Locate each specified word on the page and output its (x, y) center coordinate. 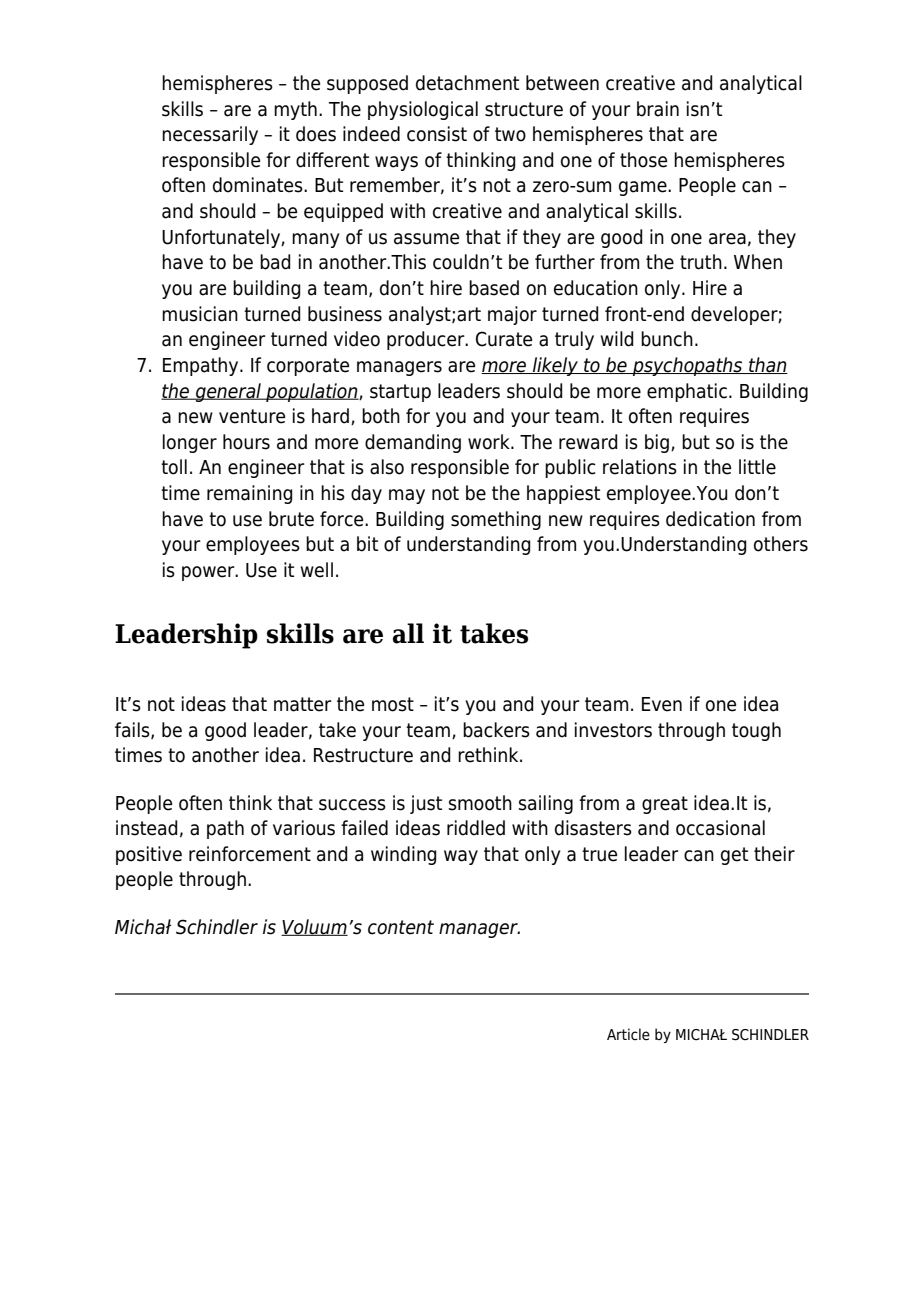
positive (149, 855)
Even (662, 704)
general (228, 392)
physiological (423, 110)
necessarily (210, 135)
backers (496, 730)
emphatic (687, 392)
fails (133, 730)
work (490, 442)
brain (658, 109)
